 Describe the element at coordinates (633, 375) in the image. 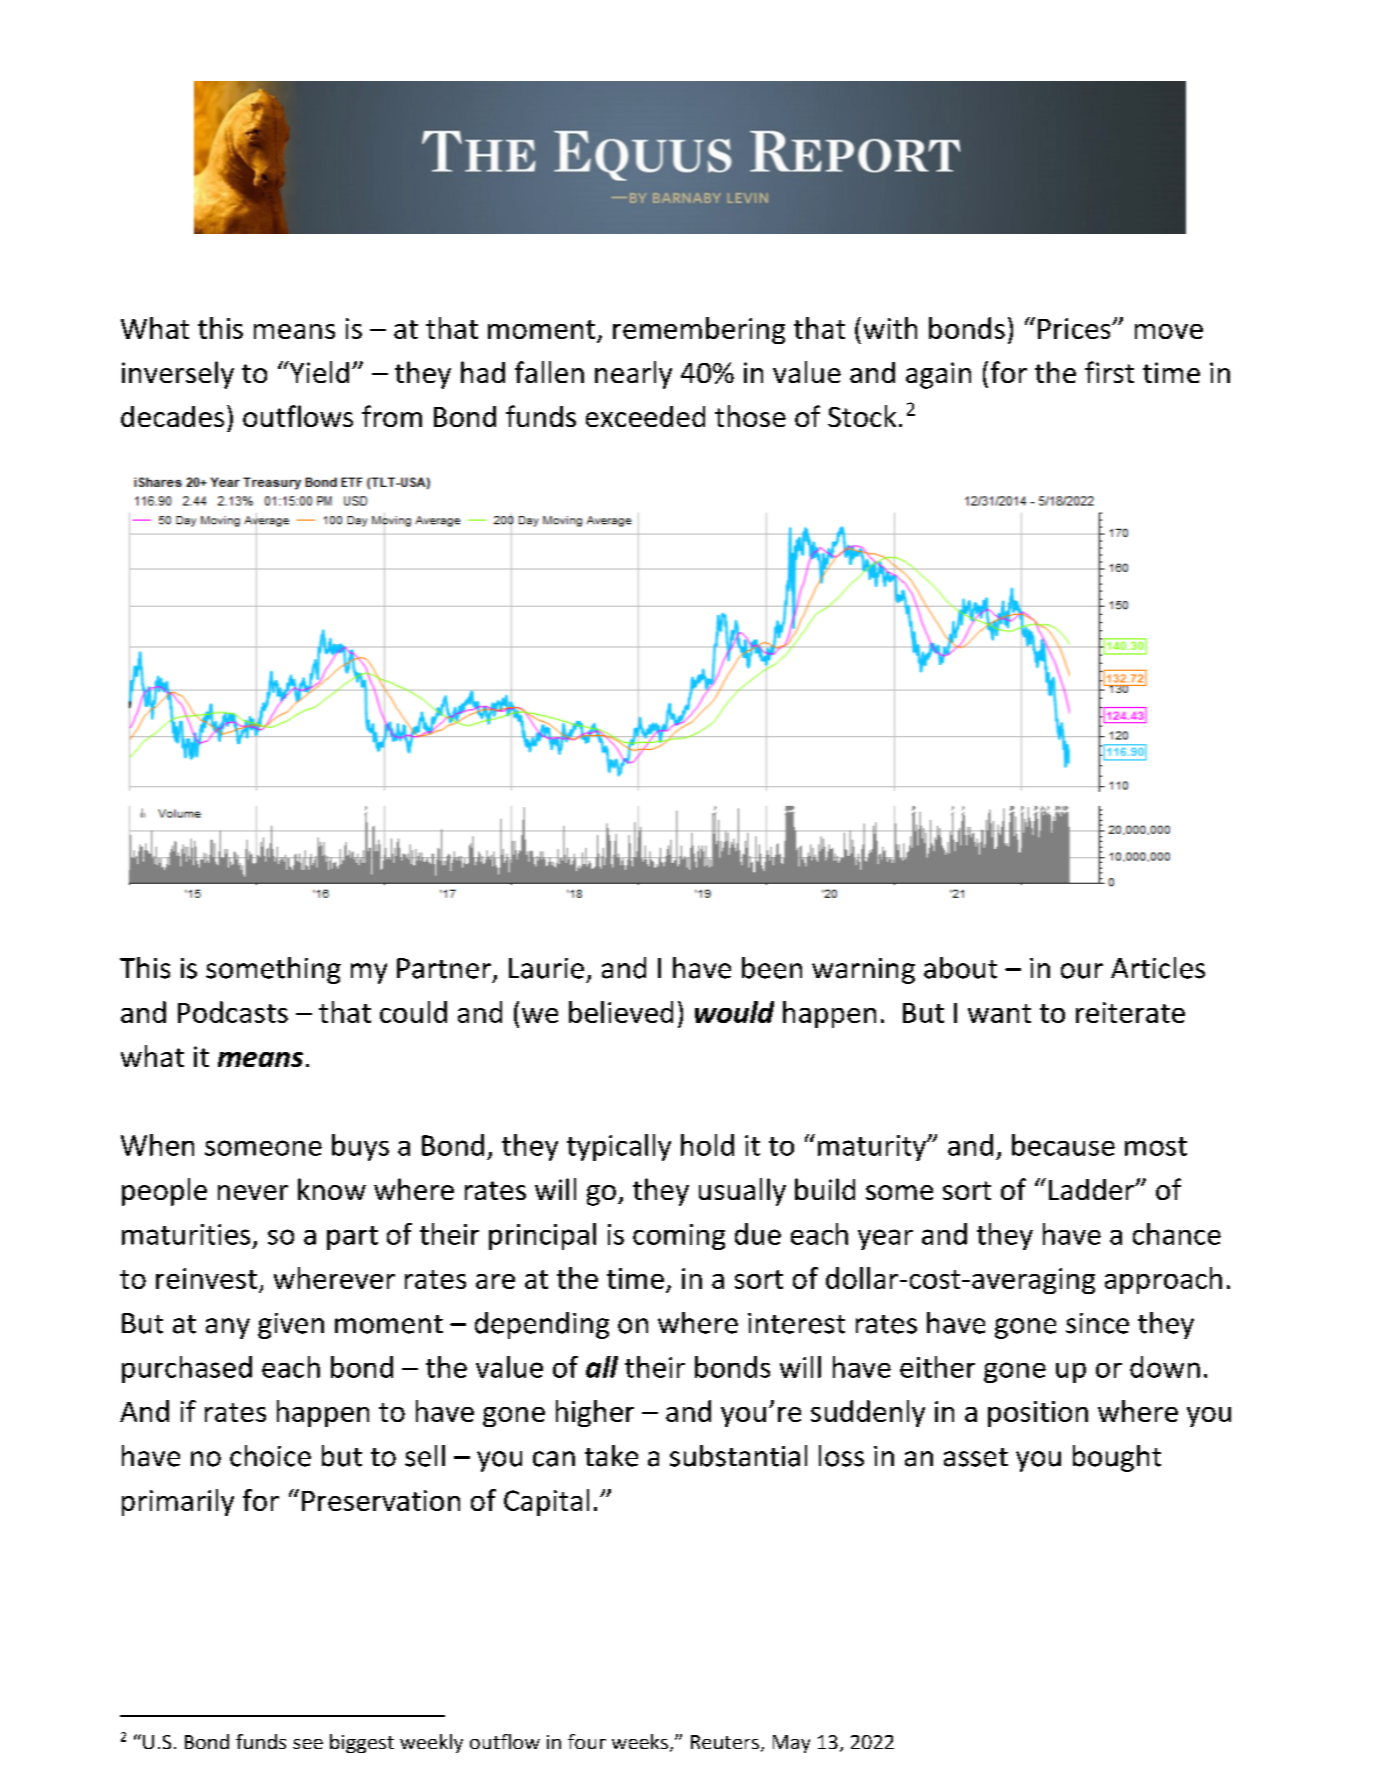

I see `nearly` at that location.
